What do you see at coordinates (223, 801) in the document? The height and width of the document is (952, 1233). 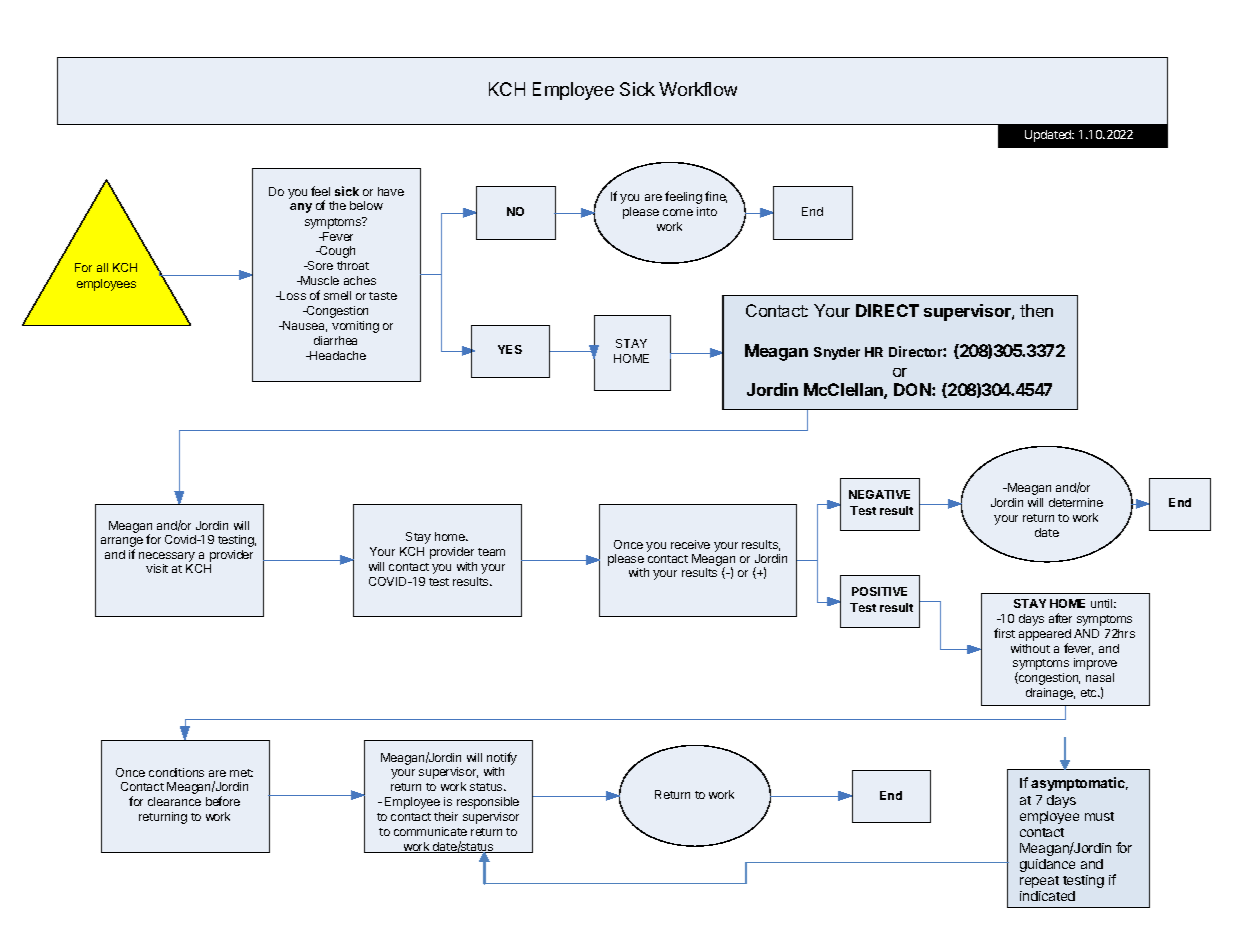 I see `before` at bounding box center [223, 801].
